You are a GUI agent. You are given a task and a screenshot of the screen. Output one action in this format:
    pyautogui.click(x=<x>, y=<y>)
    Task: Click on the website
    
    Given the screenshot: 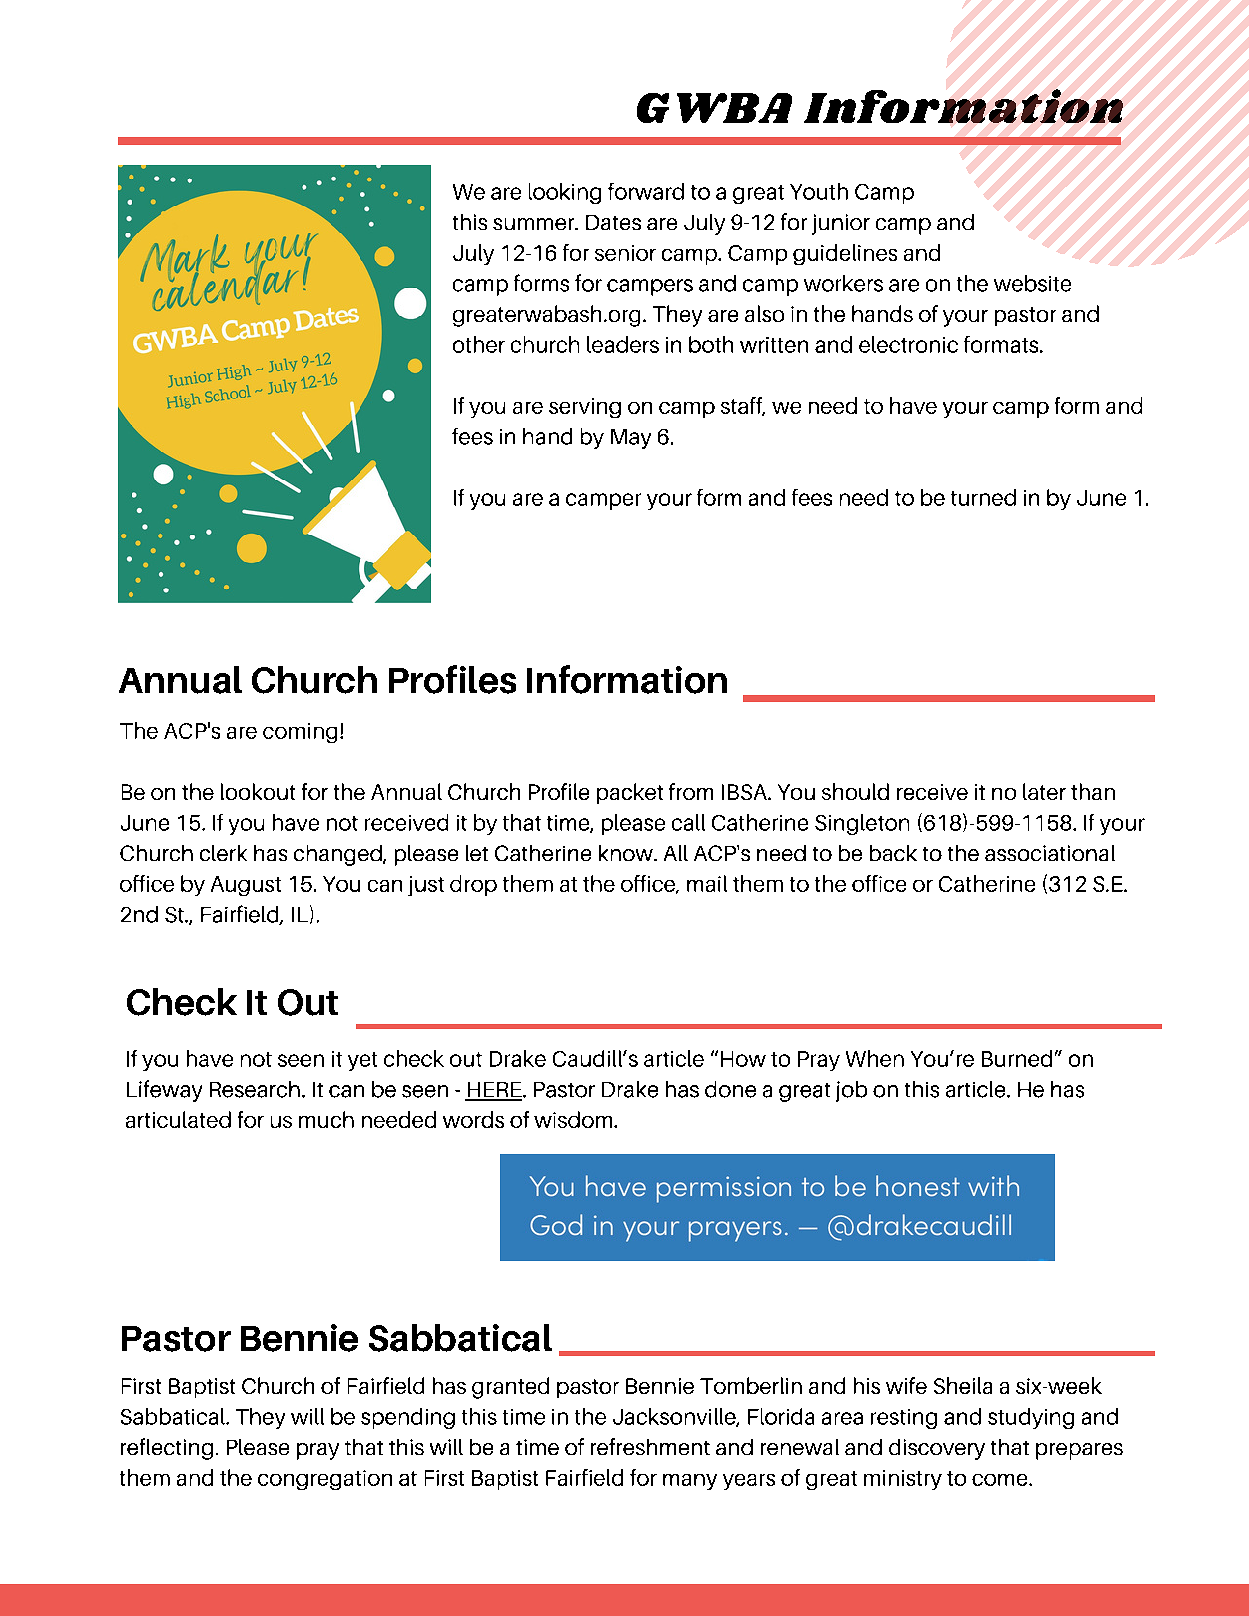 What is the action you would take?
    pyautogui.click(x=1032, y=283)
